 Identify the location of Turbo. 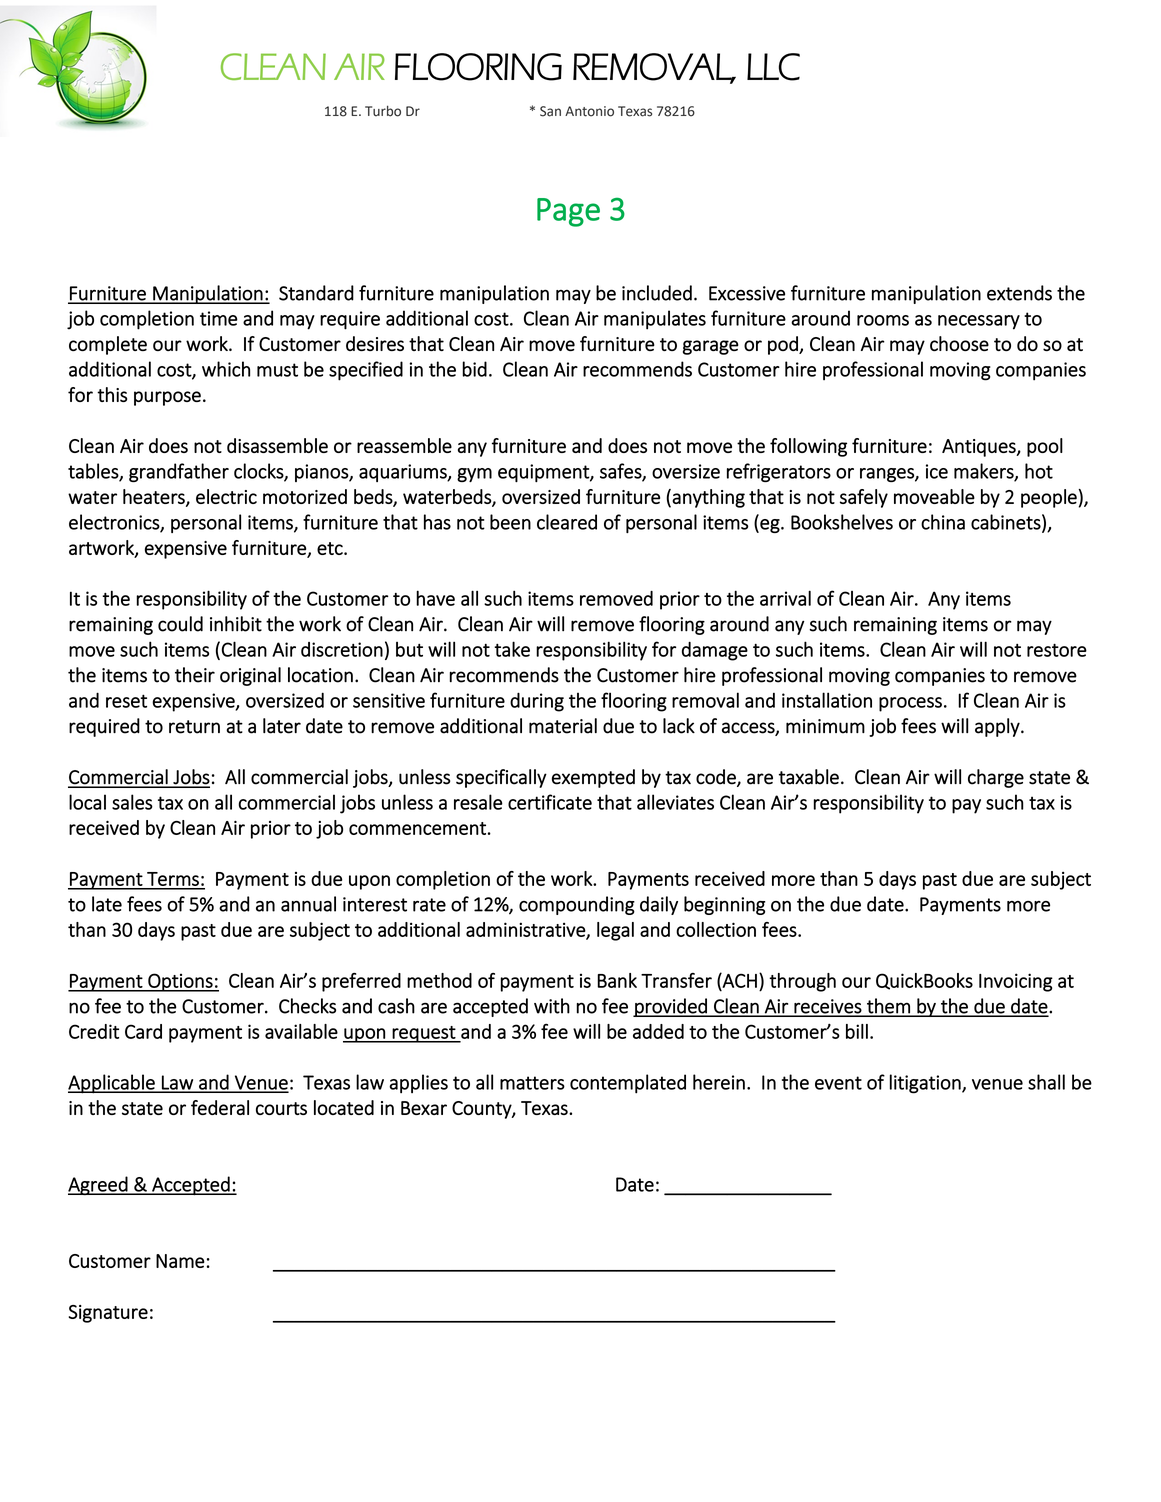
(383, 111).
